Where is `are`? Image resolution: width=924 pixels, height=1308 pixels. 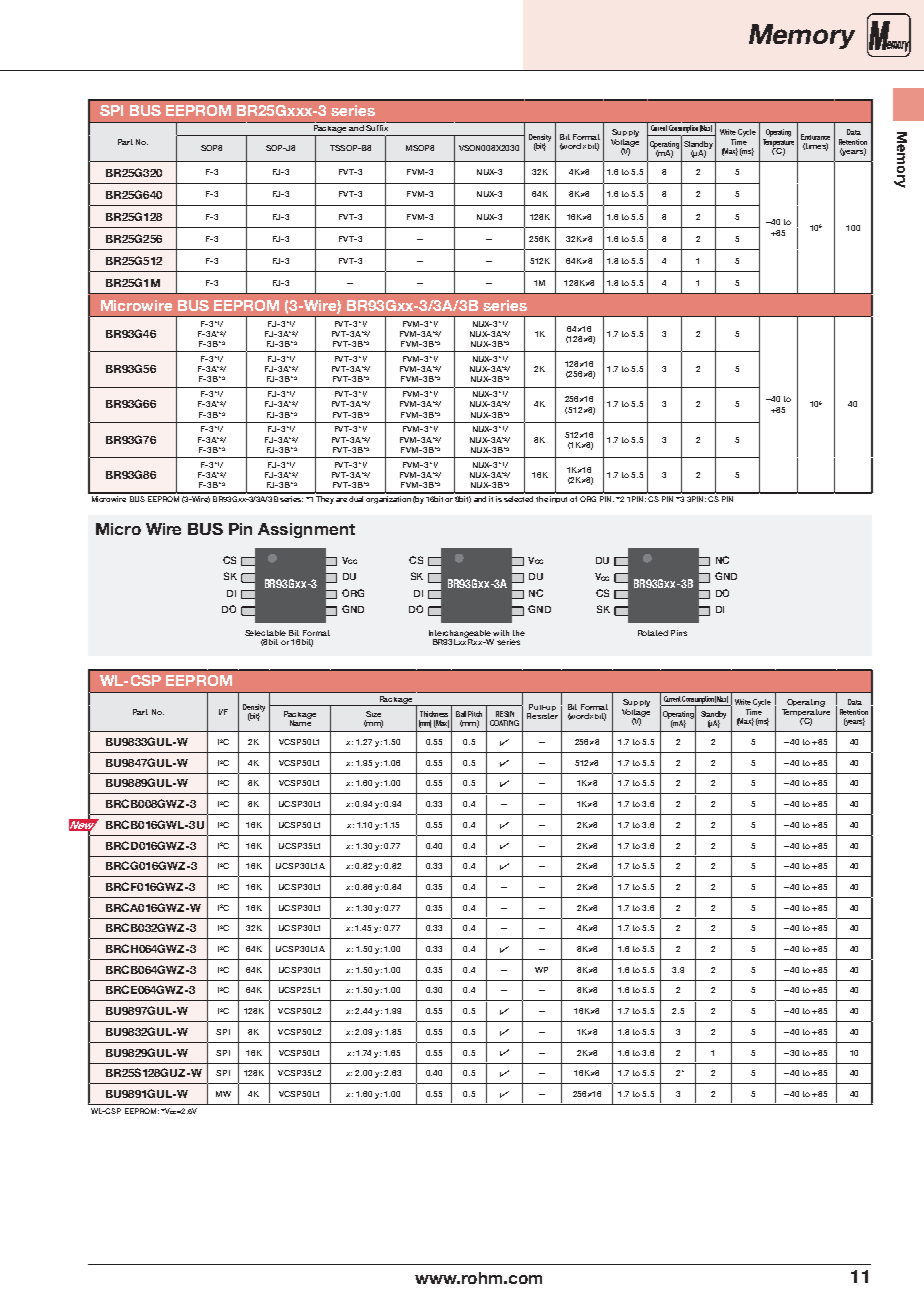 are is located at coordinates (341, 500).
